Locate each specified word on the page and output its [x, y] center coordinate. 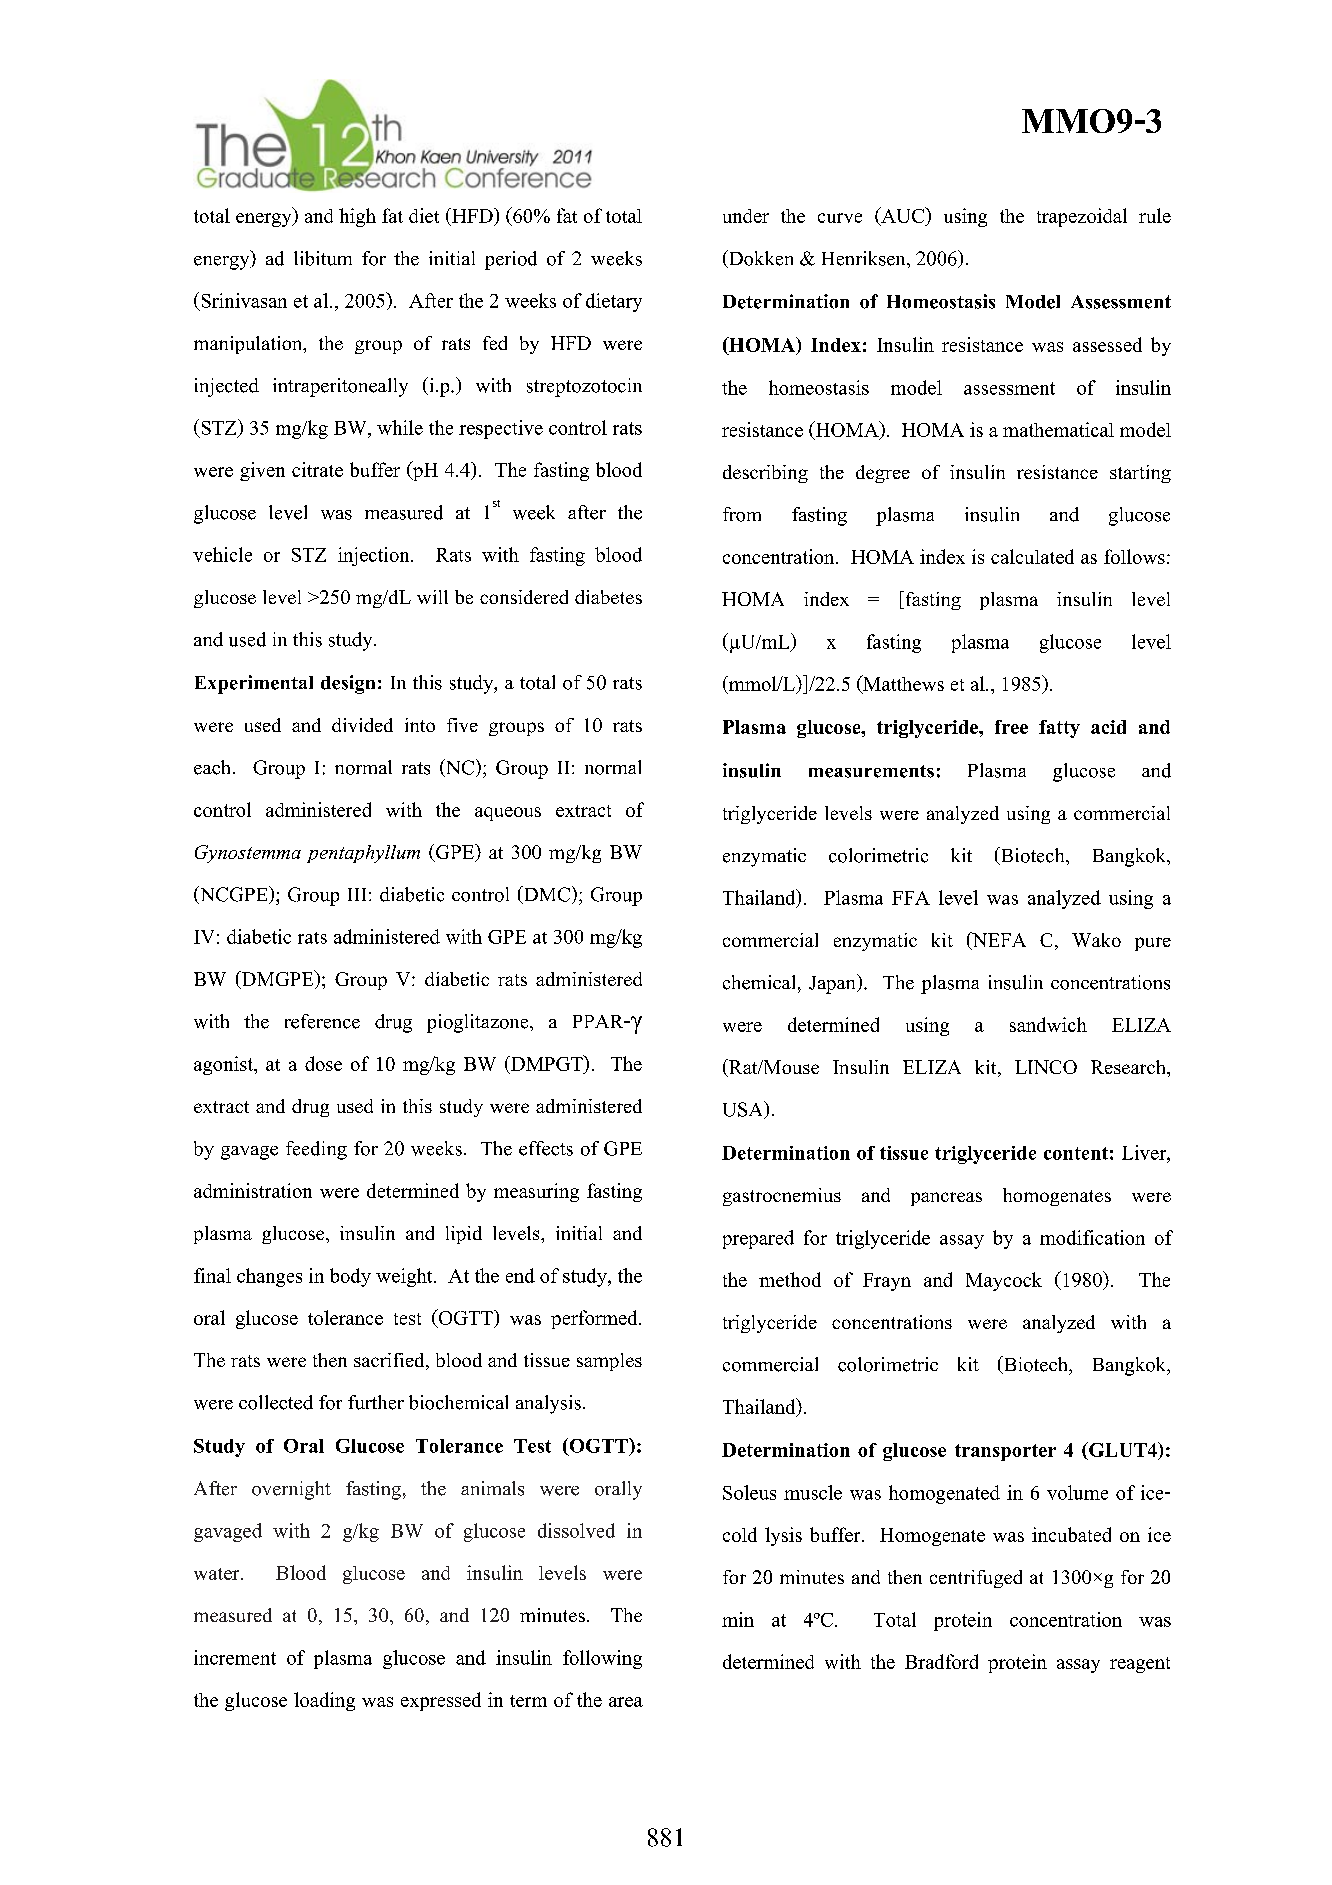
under [746, 216]
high [357, 217]
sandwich [1048, 1024]
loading [324, 1701]
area [626, 1702]
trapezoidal [1082, 217]
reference [322, 1021]
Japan [833, 984]
